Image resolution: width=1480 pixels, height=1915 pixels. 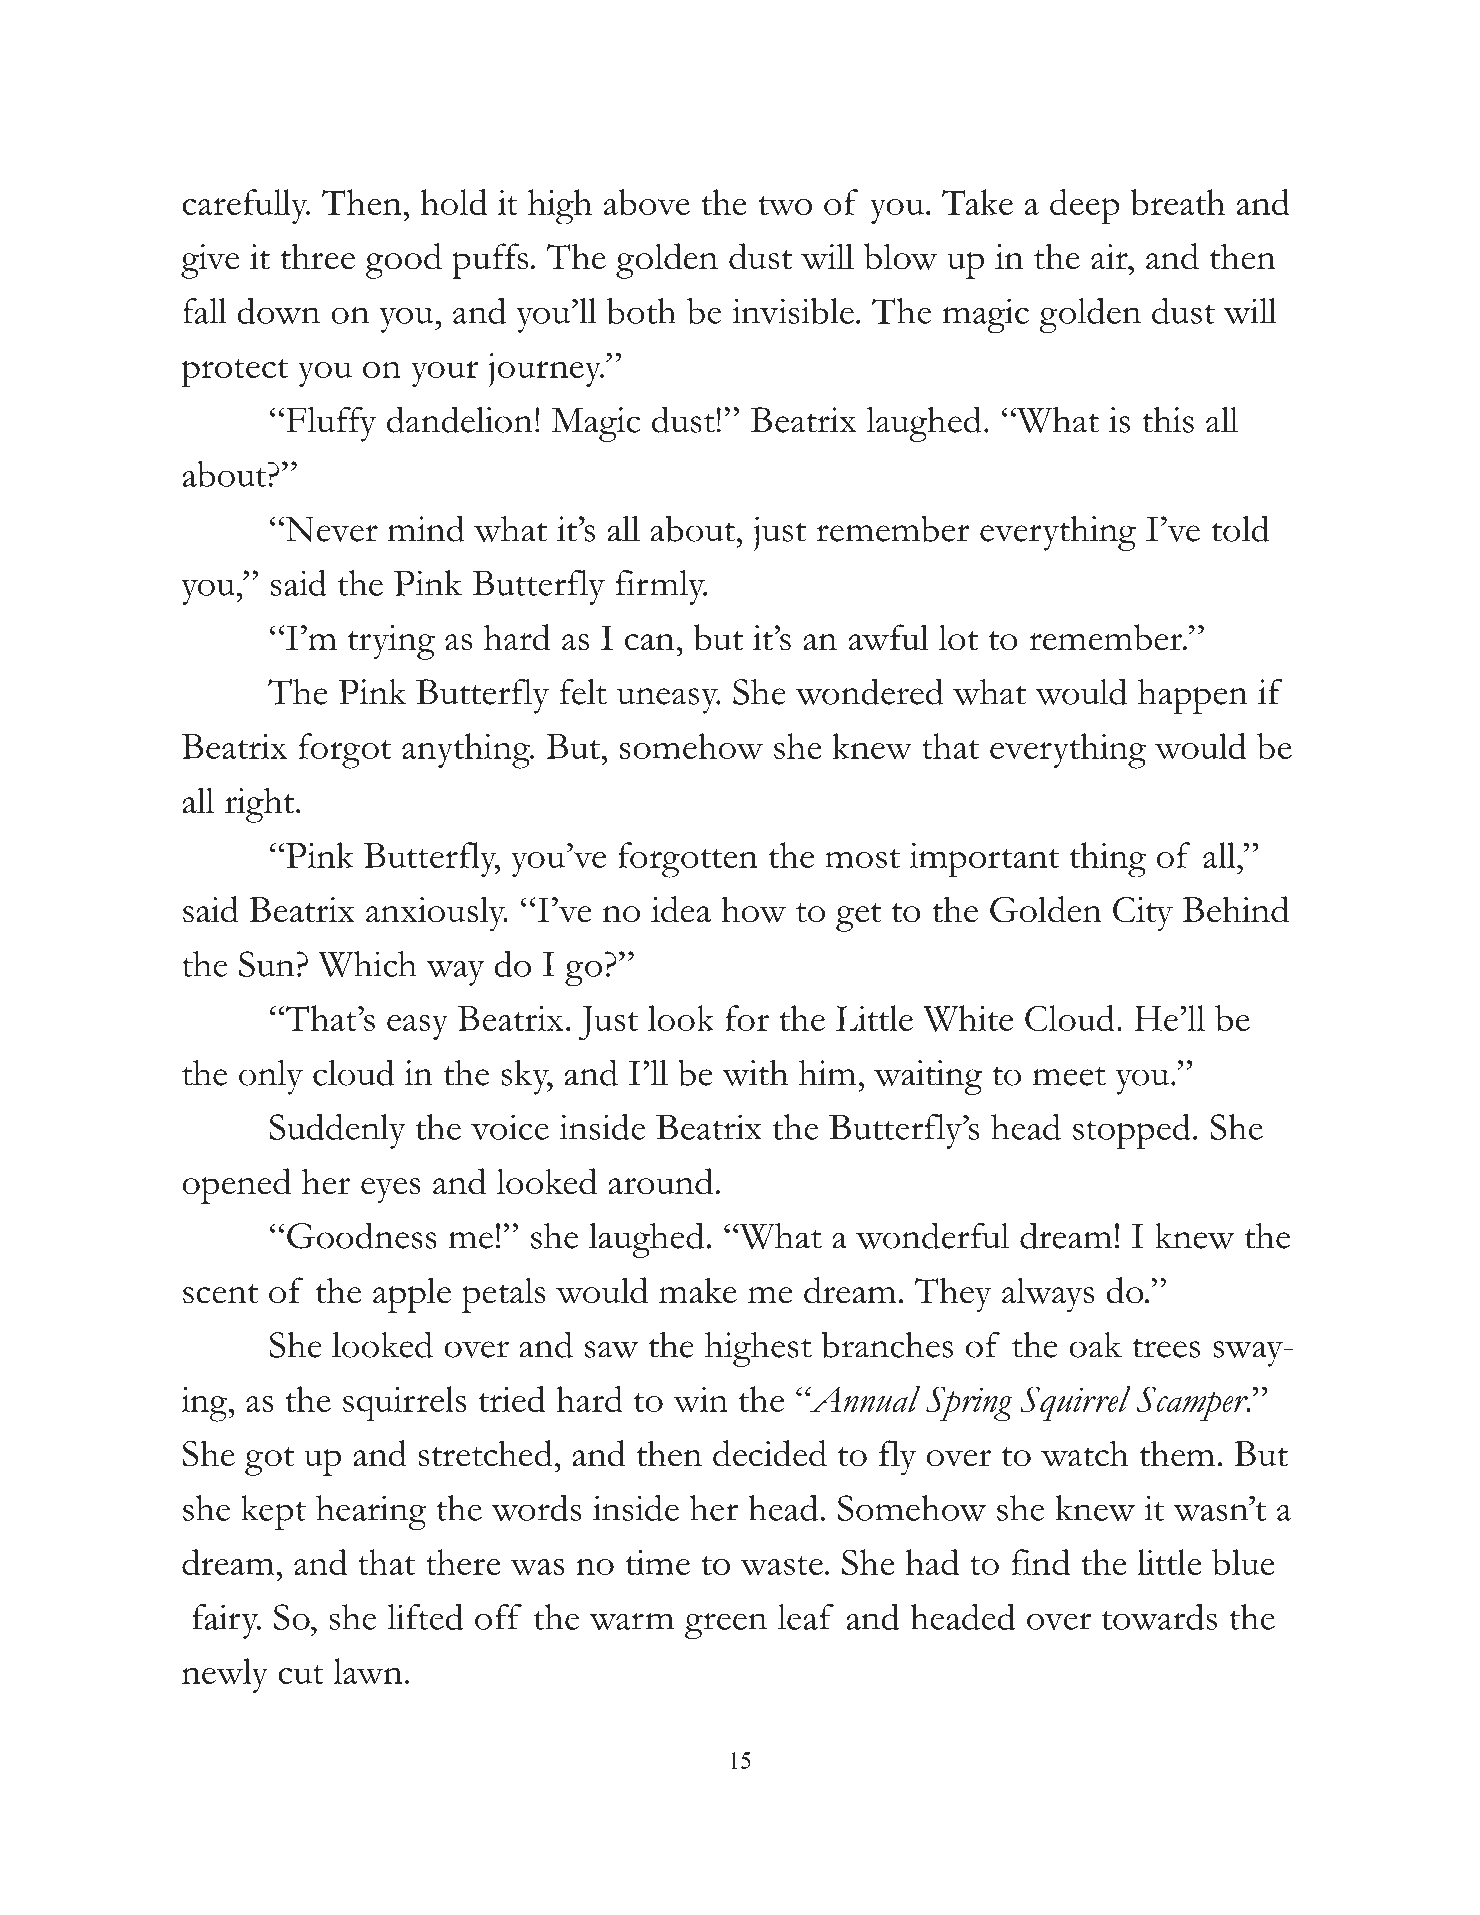 I want to click on green, so click(x=726, y=1626).
